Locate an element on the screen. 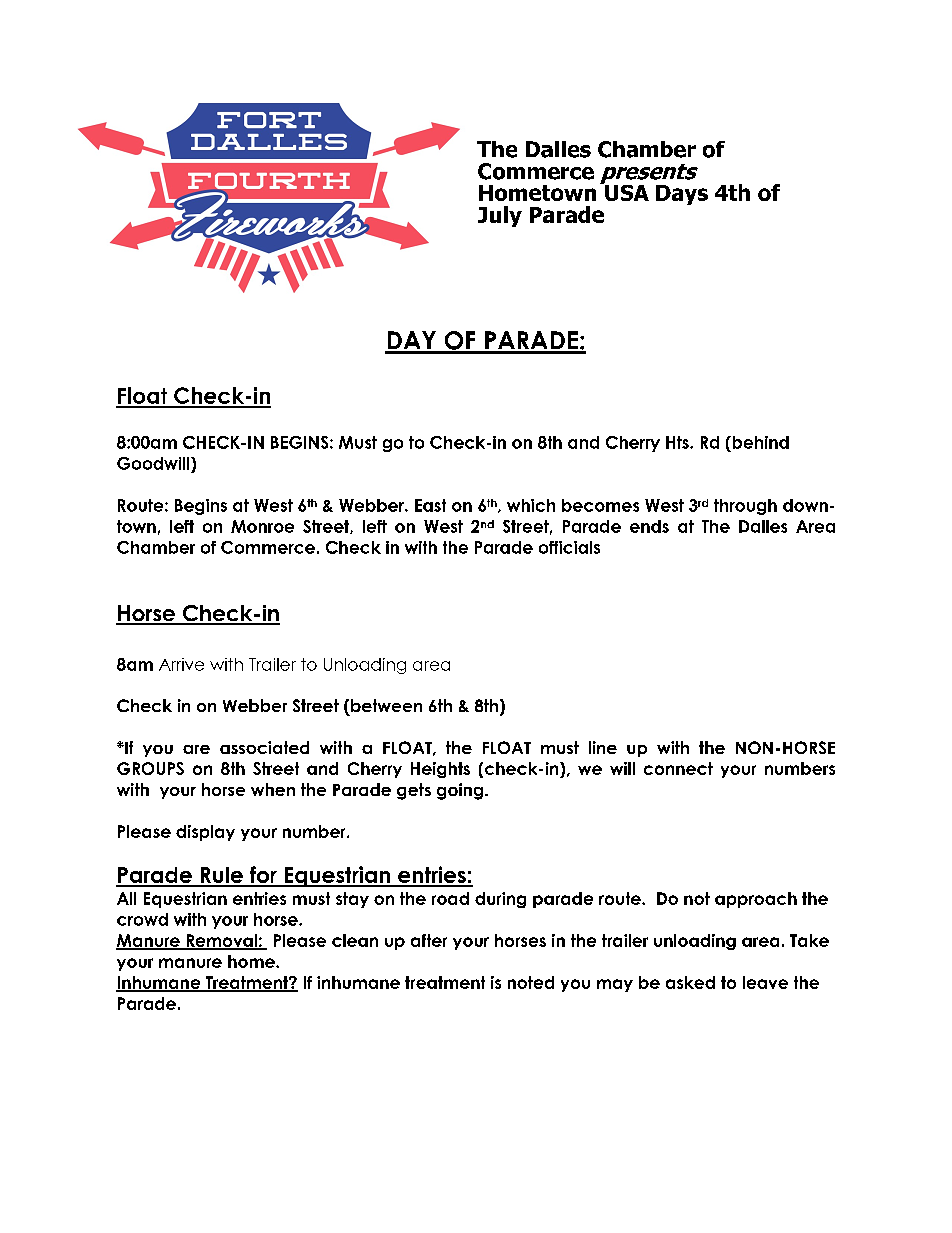 Image resolution: width=952 pixels, height=1233 pixels. crowd is located at coordinates (142, 919).
